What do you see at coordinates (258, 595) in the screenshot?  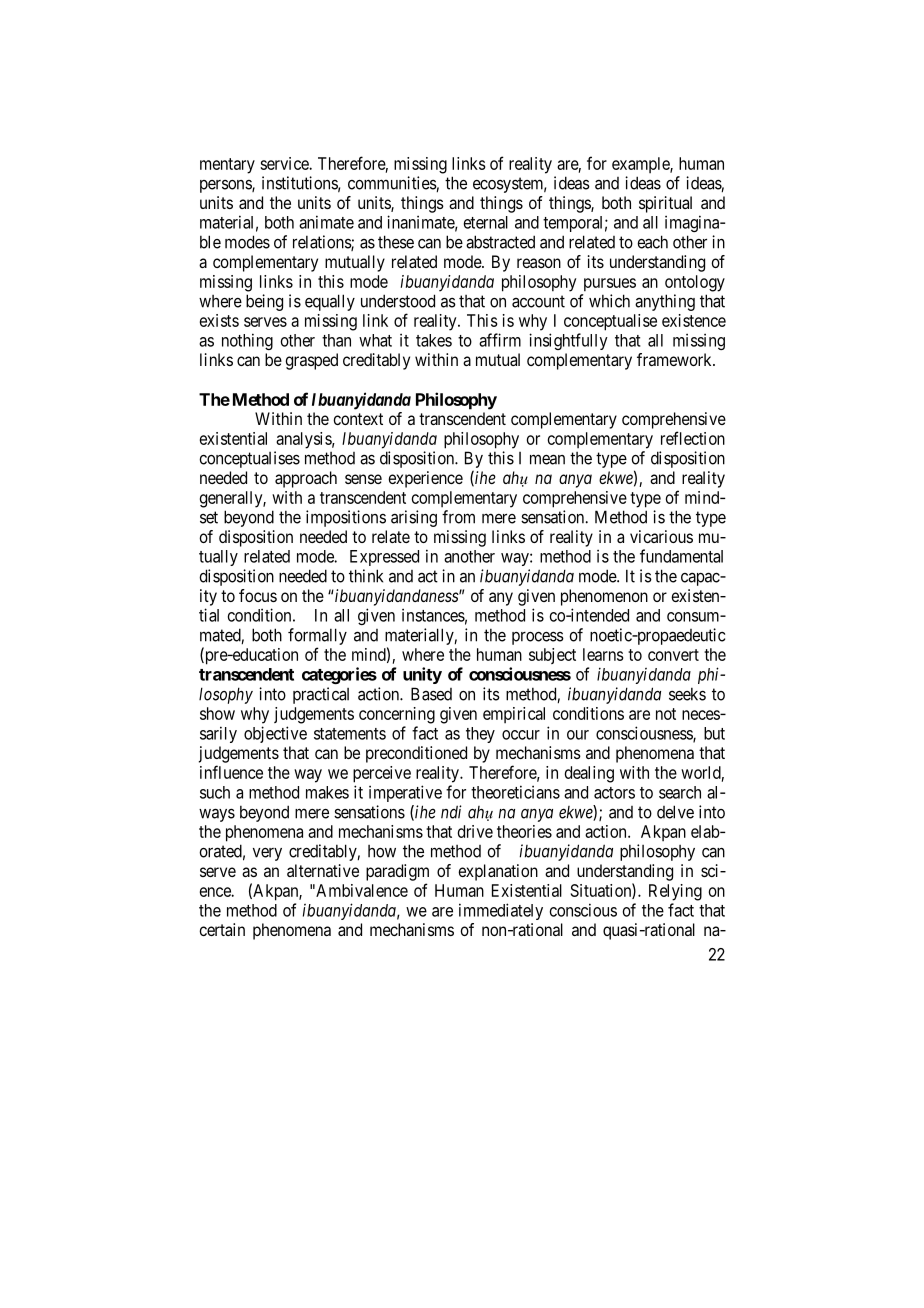 I see `focus` at bounding box center [258, 595].
